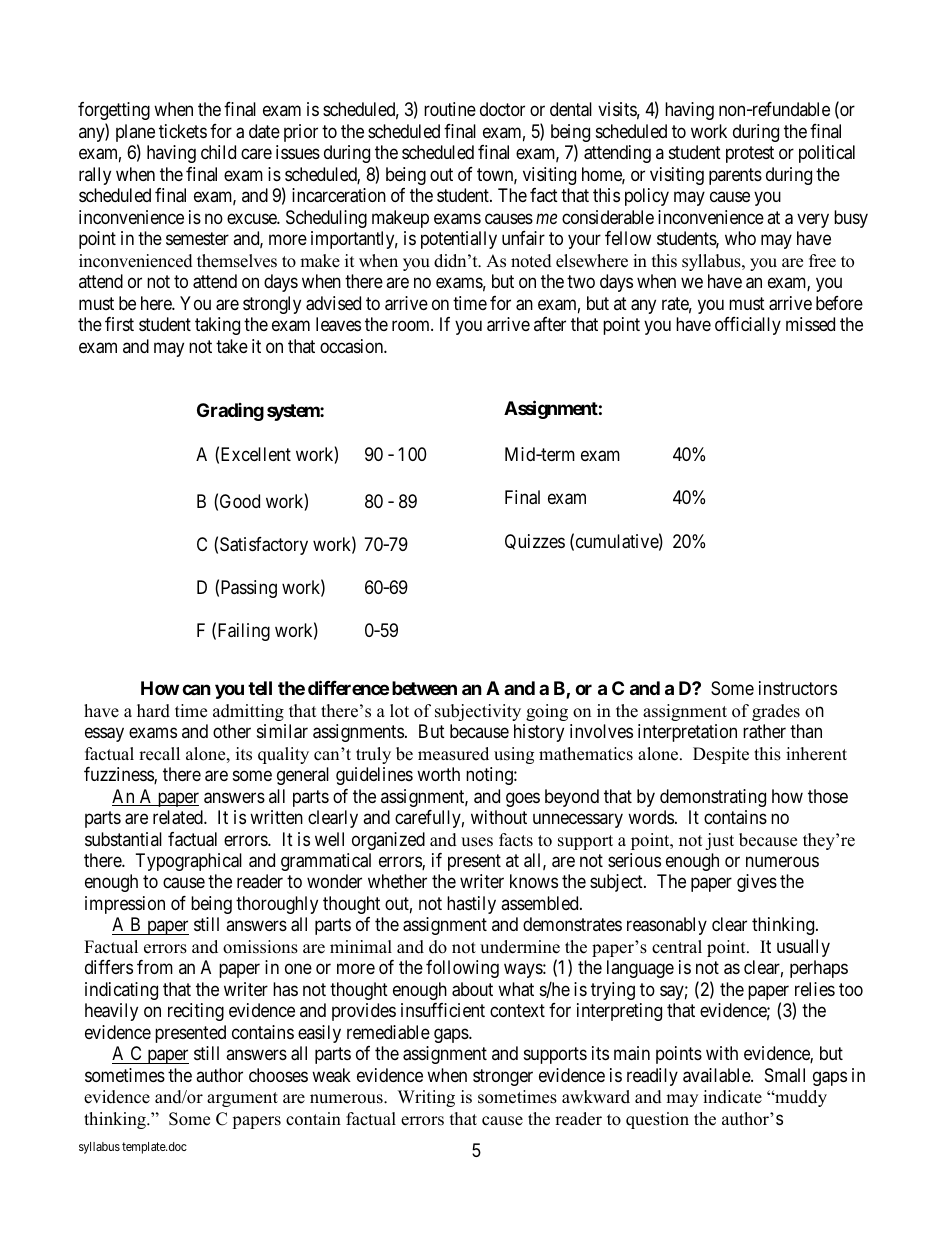 This screenshot has height=1233, width=952. Describe the element at coordinates (748, 326) in the screenshot. I see `officially` at that location.
